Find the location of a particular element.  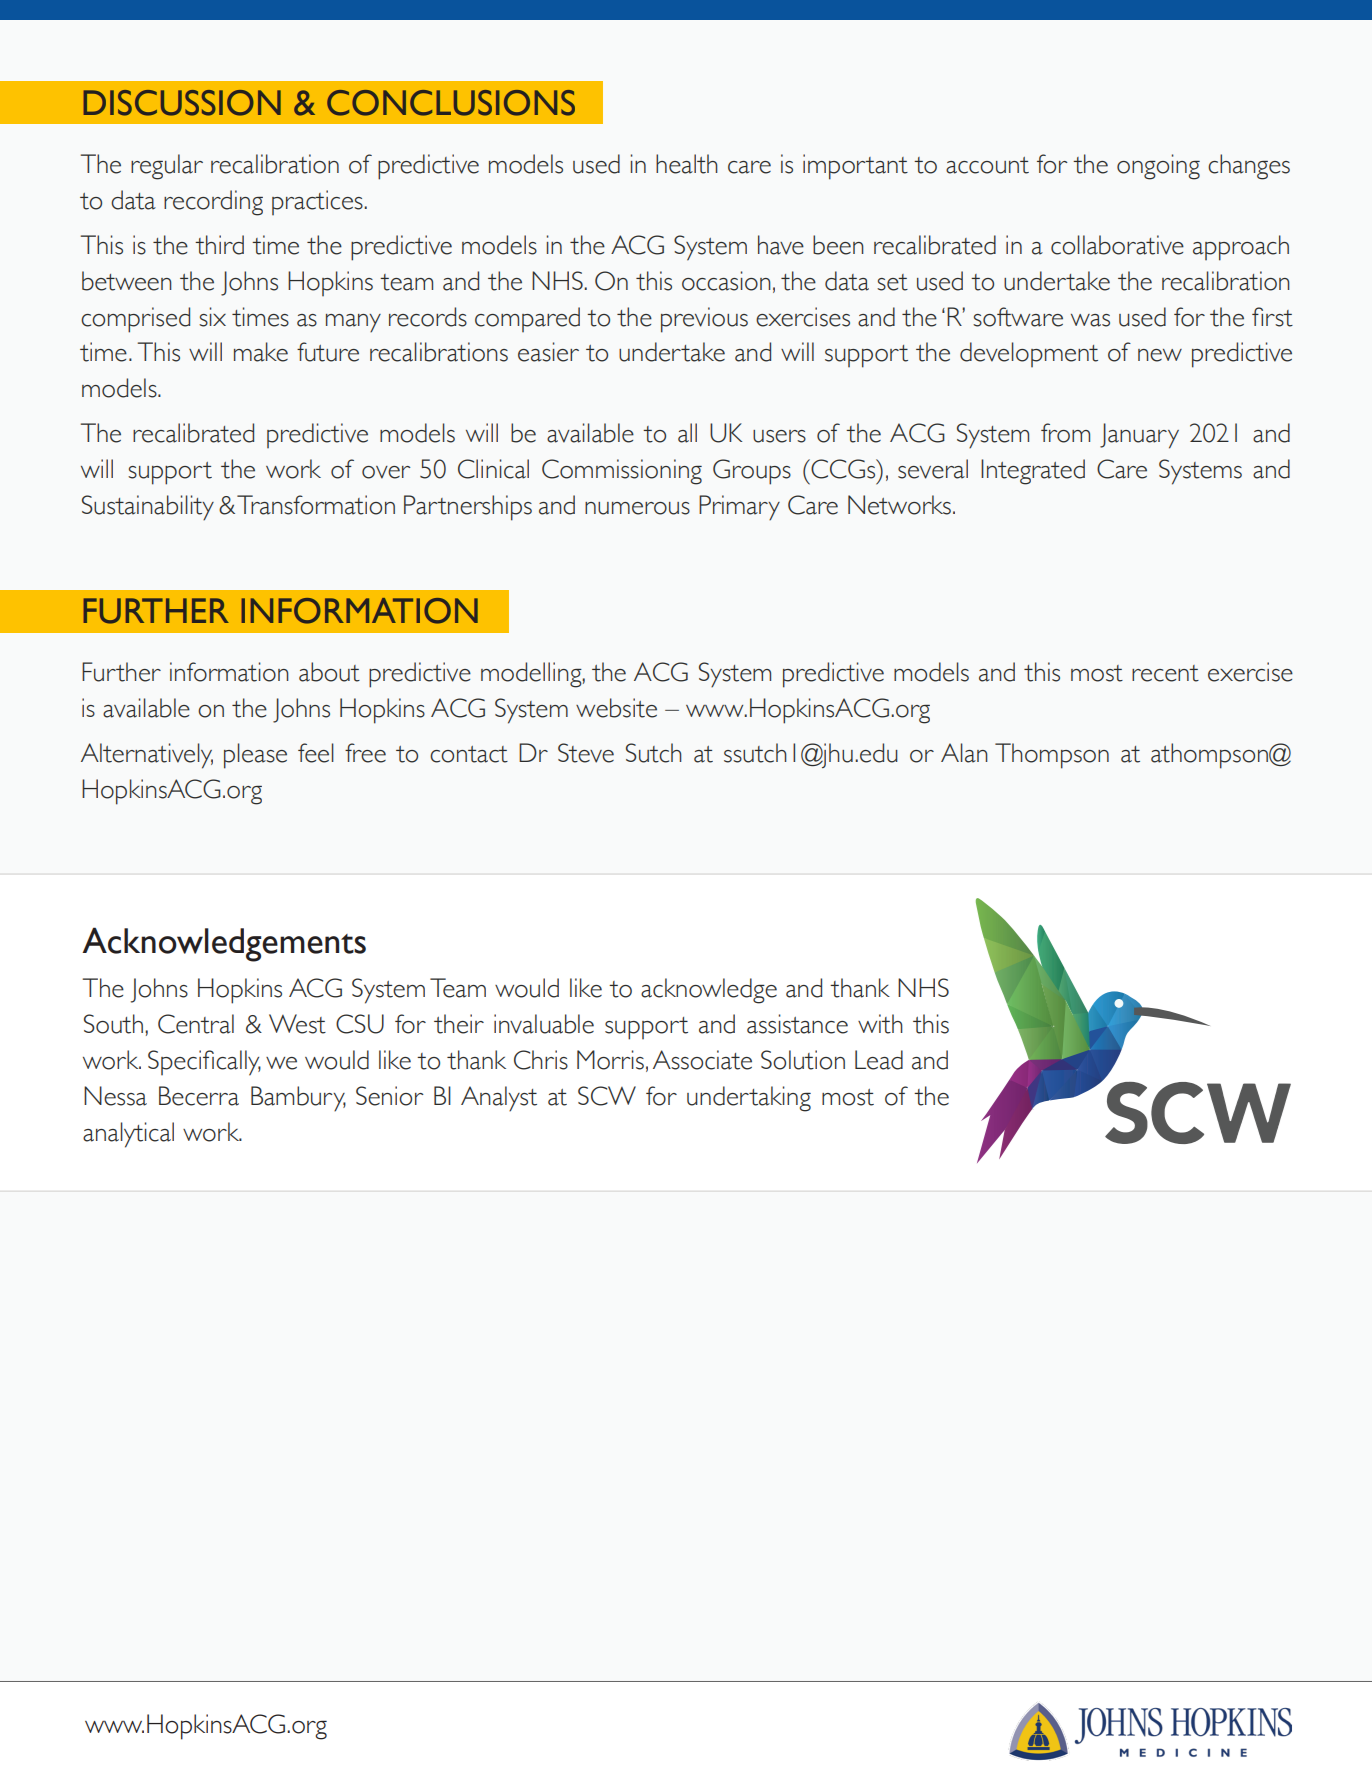

health is located at coordinates (687, 164).
